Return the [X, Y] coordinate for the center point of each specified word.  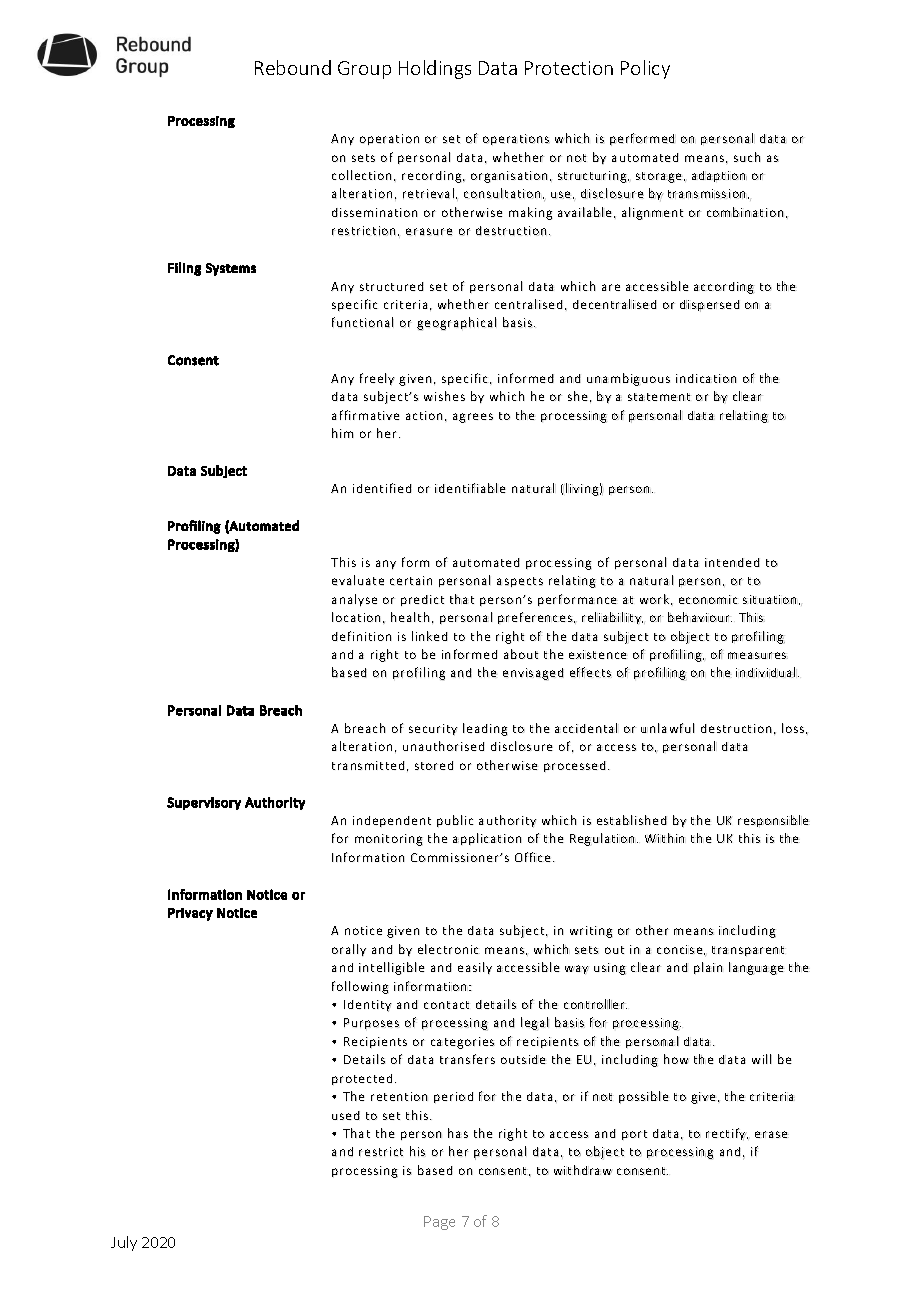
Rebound [293, 67]
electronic [449, 949]
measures [758, 655]
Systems [231, 269]
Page [439, 1223]
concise [681, 950]
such [747, 157]
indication [706, 378]
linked [430, 636]
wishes [444, 396]
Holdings [435, 69]
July [124, 1243]
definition [361, 636]
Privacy [190, 914]
